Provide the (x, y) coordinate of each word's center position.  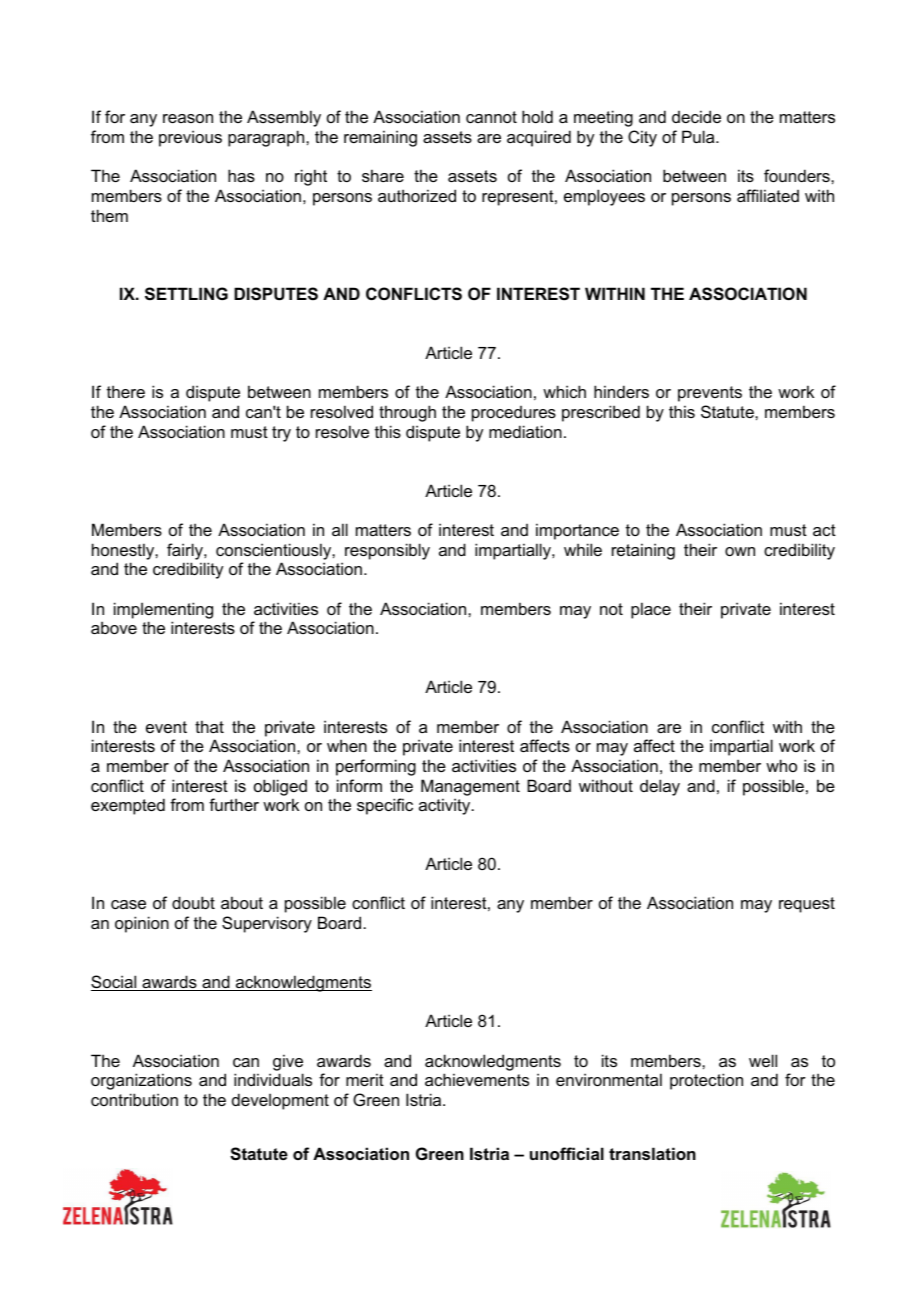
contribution (134, 1099)
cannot (491, 117)
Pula (699, 136)
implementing (163, 610)
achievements (477, 1079)
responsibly (387, 551)
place (651, 610)
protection (706, 1081)
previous (190, 138)
